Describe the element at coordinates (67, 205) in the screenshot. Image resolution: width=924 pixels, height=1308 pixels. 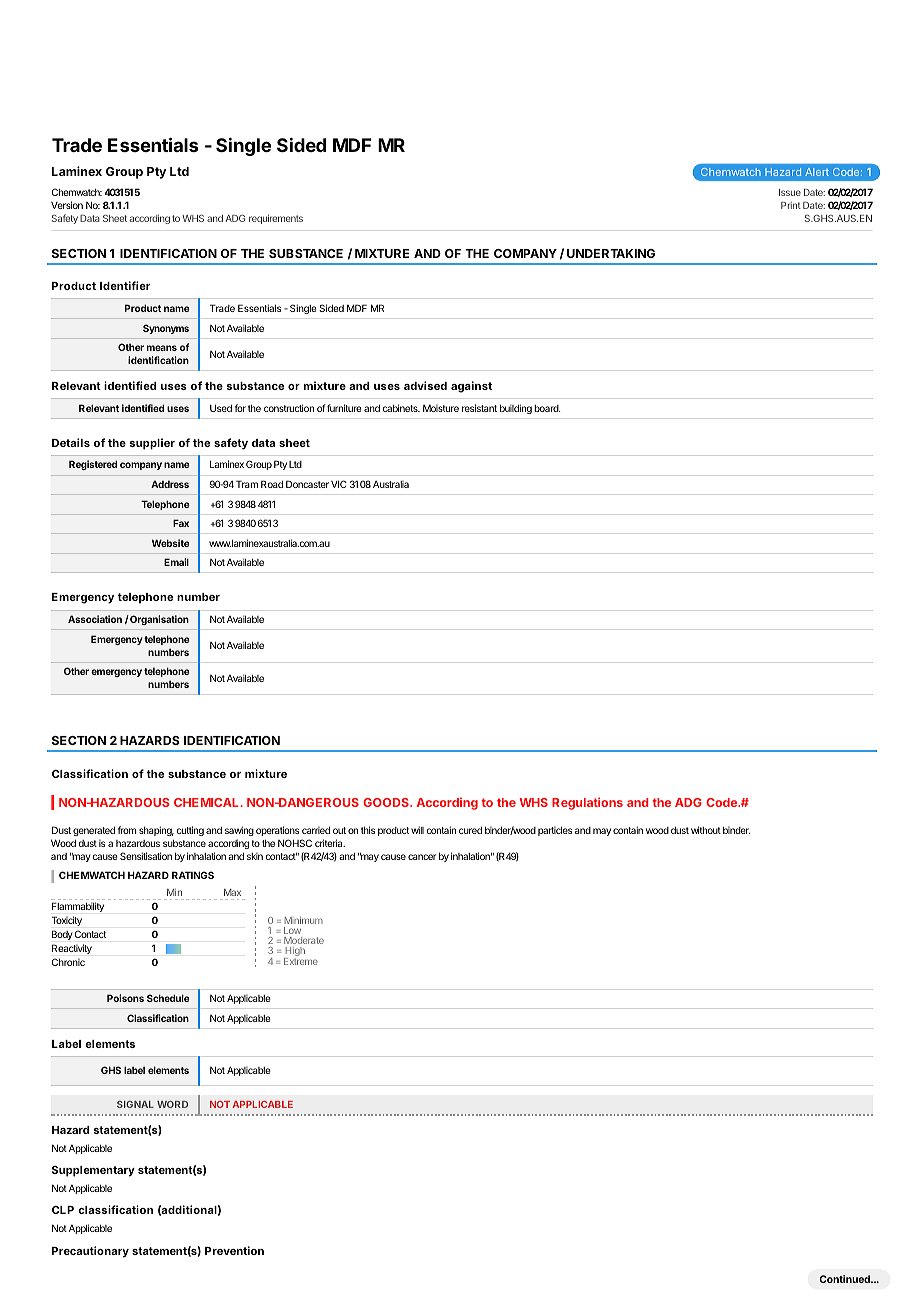
I see `Version` at that location.
